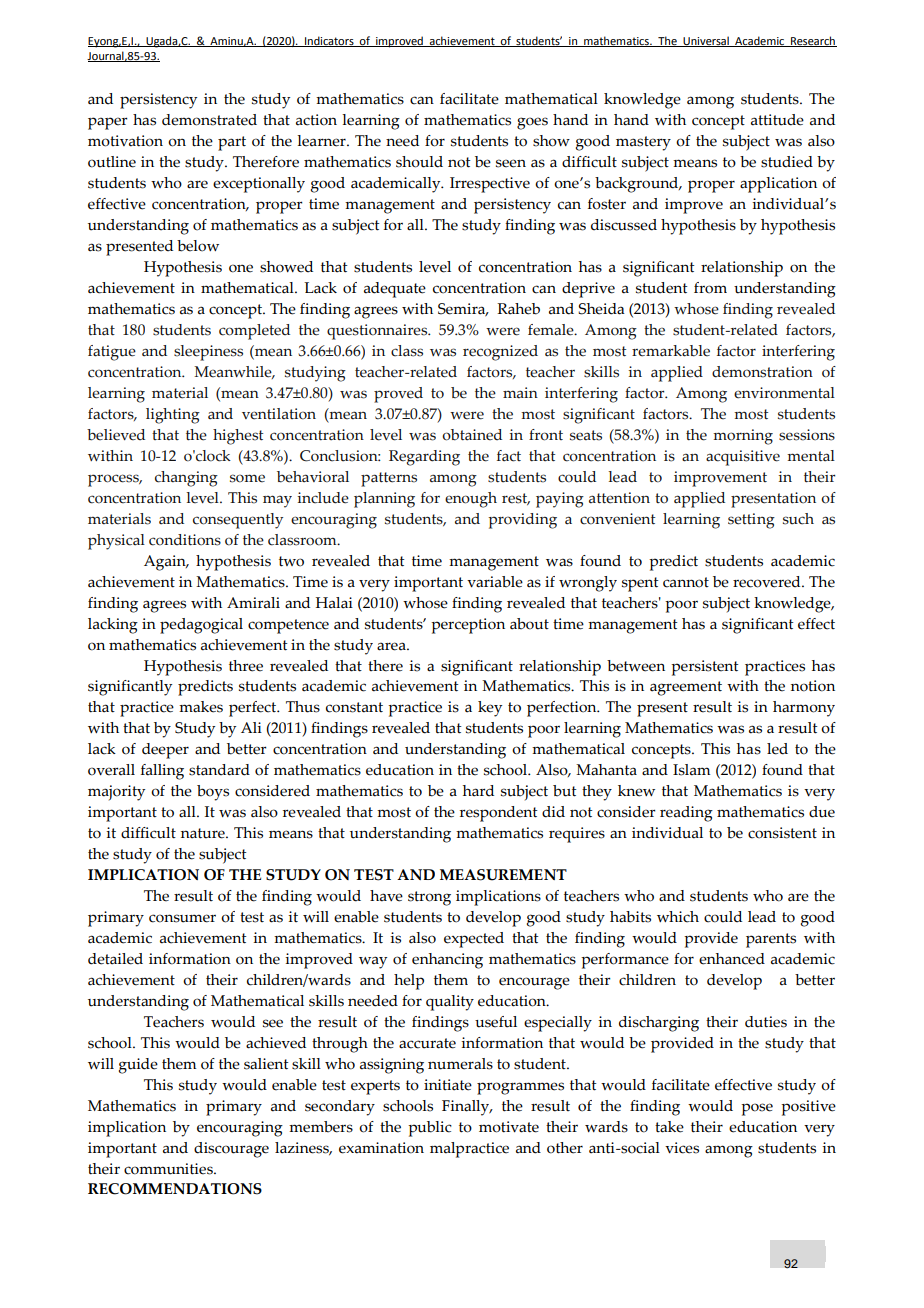 This page has width=924, height=1308. Describe the element at coordinates (468, 626) in the page. I see `perception` at that location.
